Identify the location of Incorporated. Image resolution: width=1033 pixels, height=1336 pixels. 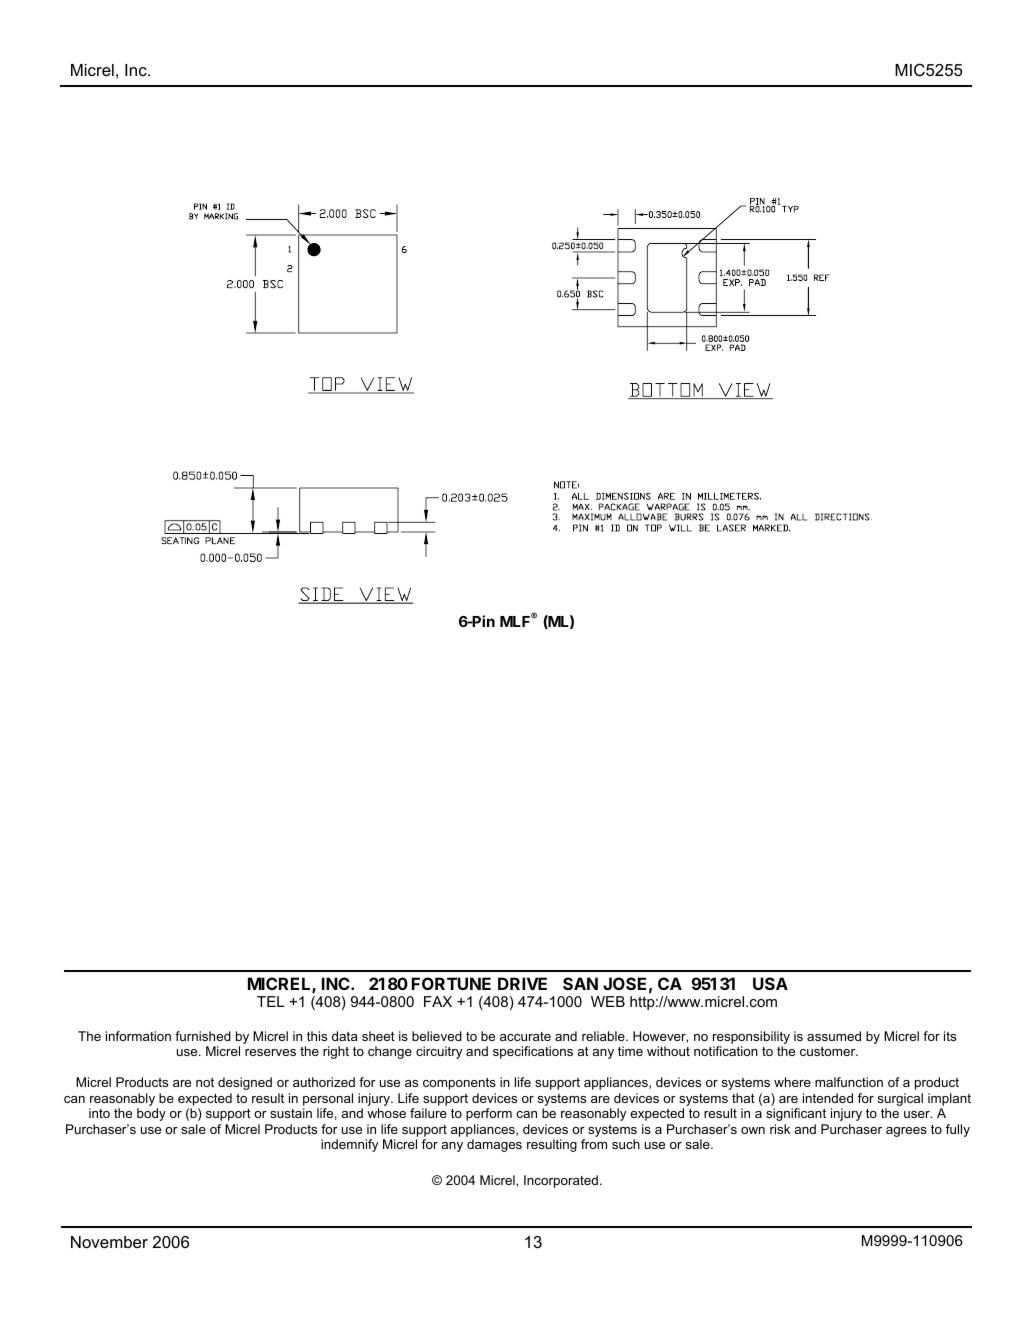
(561, 1181).
